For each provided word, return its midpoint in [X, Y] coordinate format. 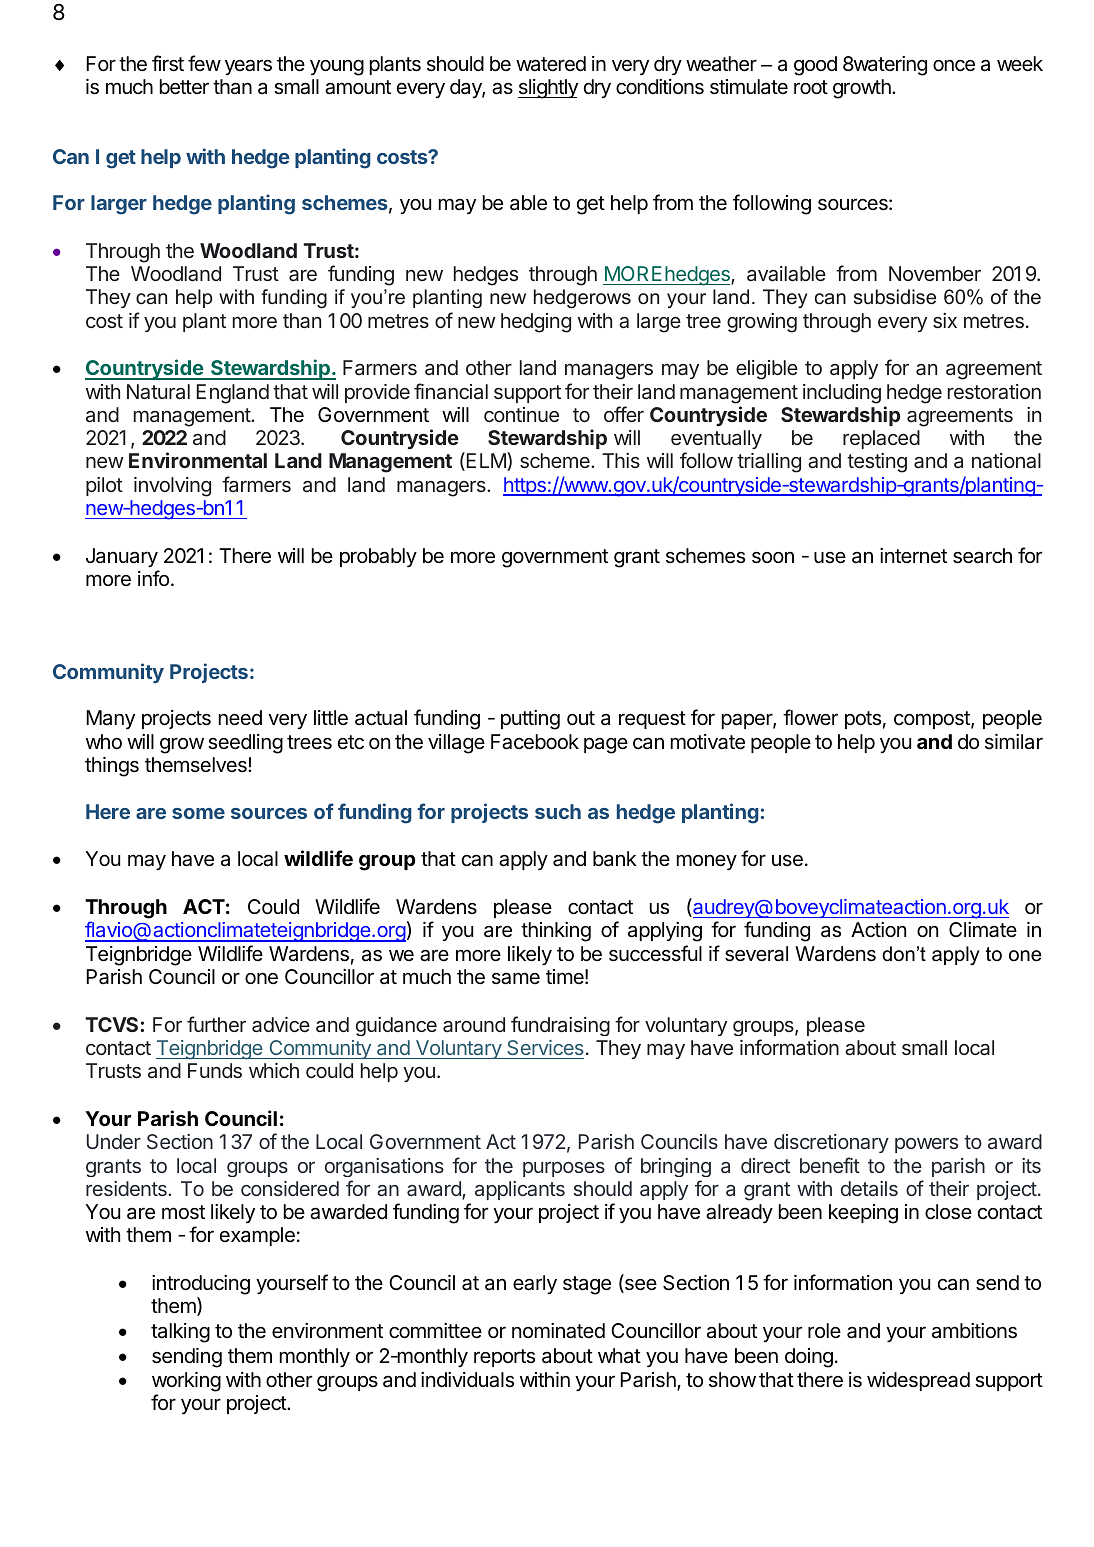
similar [1014, 742]
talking [180, 1333]
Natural [158, 391]
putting [530, 720]
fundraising [560, 1026]
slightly [548, 89]
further [216, 1024]
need [240, 717]
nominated [558, 1331]
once [954, 66]
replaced [881, 439]
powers [926, 1145]
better [184, 87]
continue [521, 414]
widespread [918, 1381]
